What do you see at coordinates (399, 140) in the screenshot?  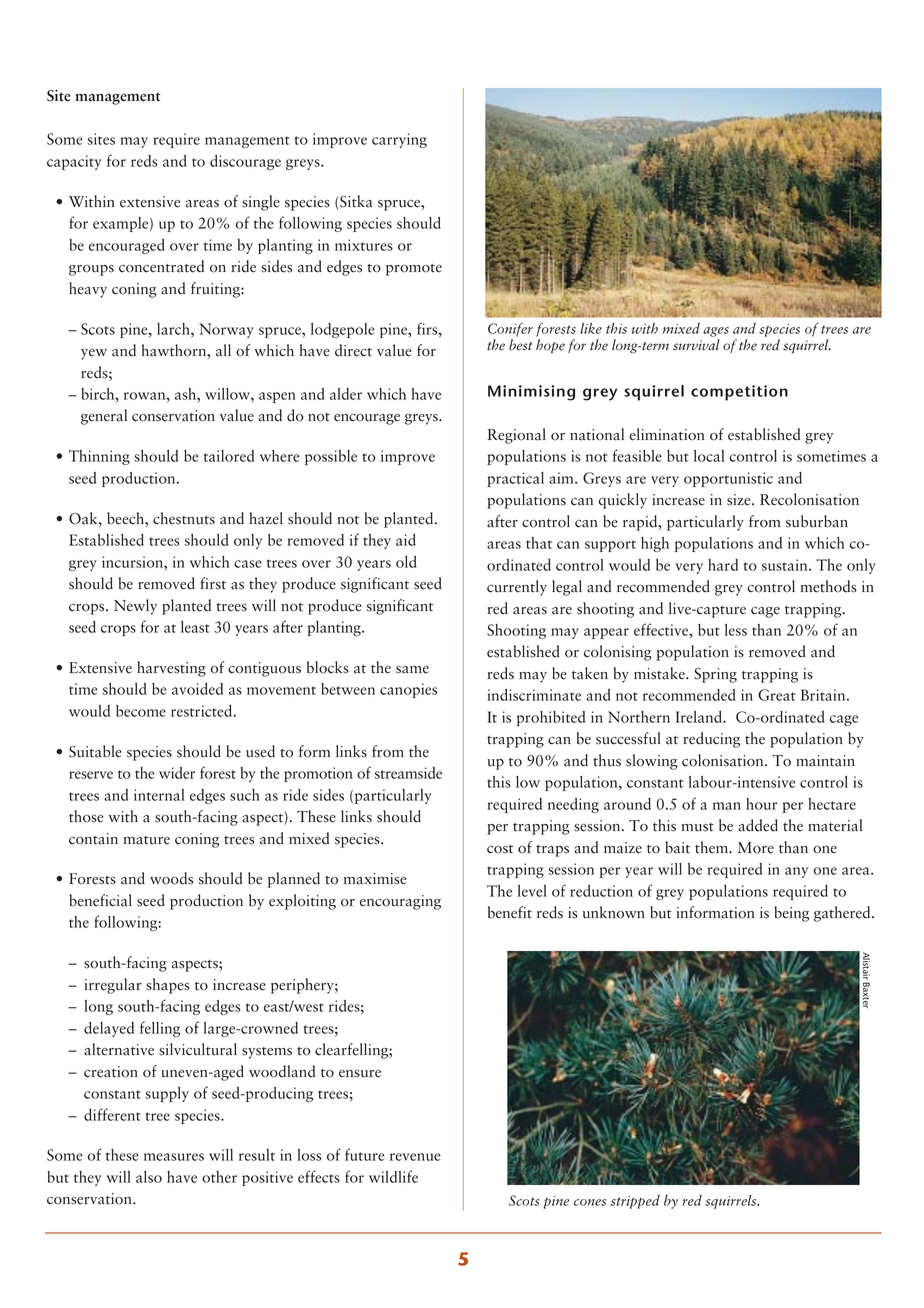 I see `carrying` at bounding box center [399, 140].
